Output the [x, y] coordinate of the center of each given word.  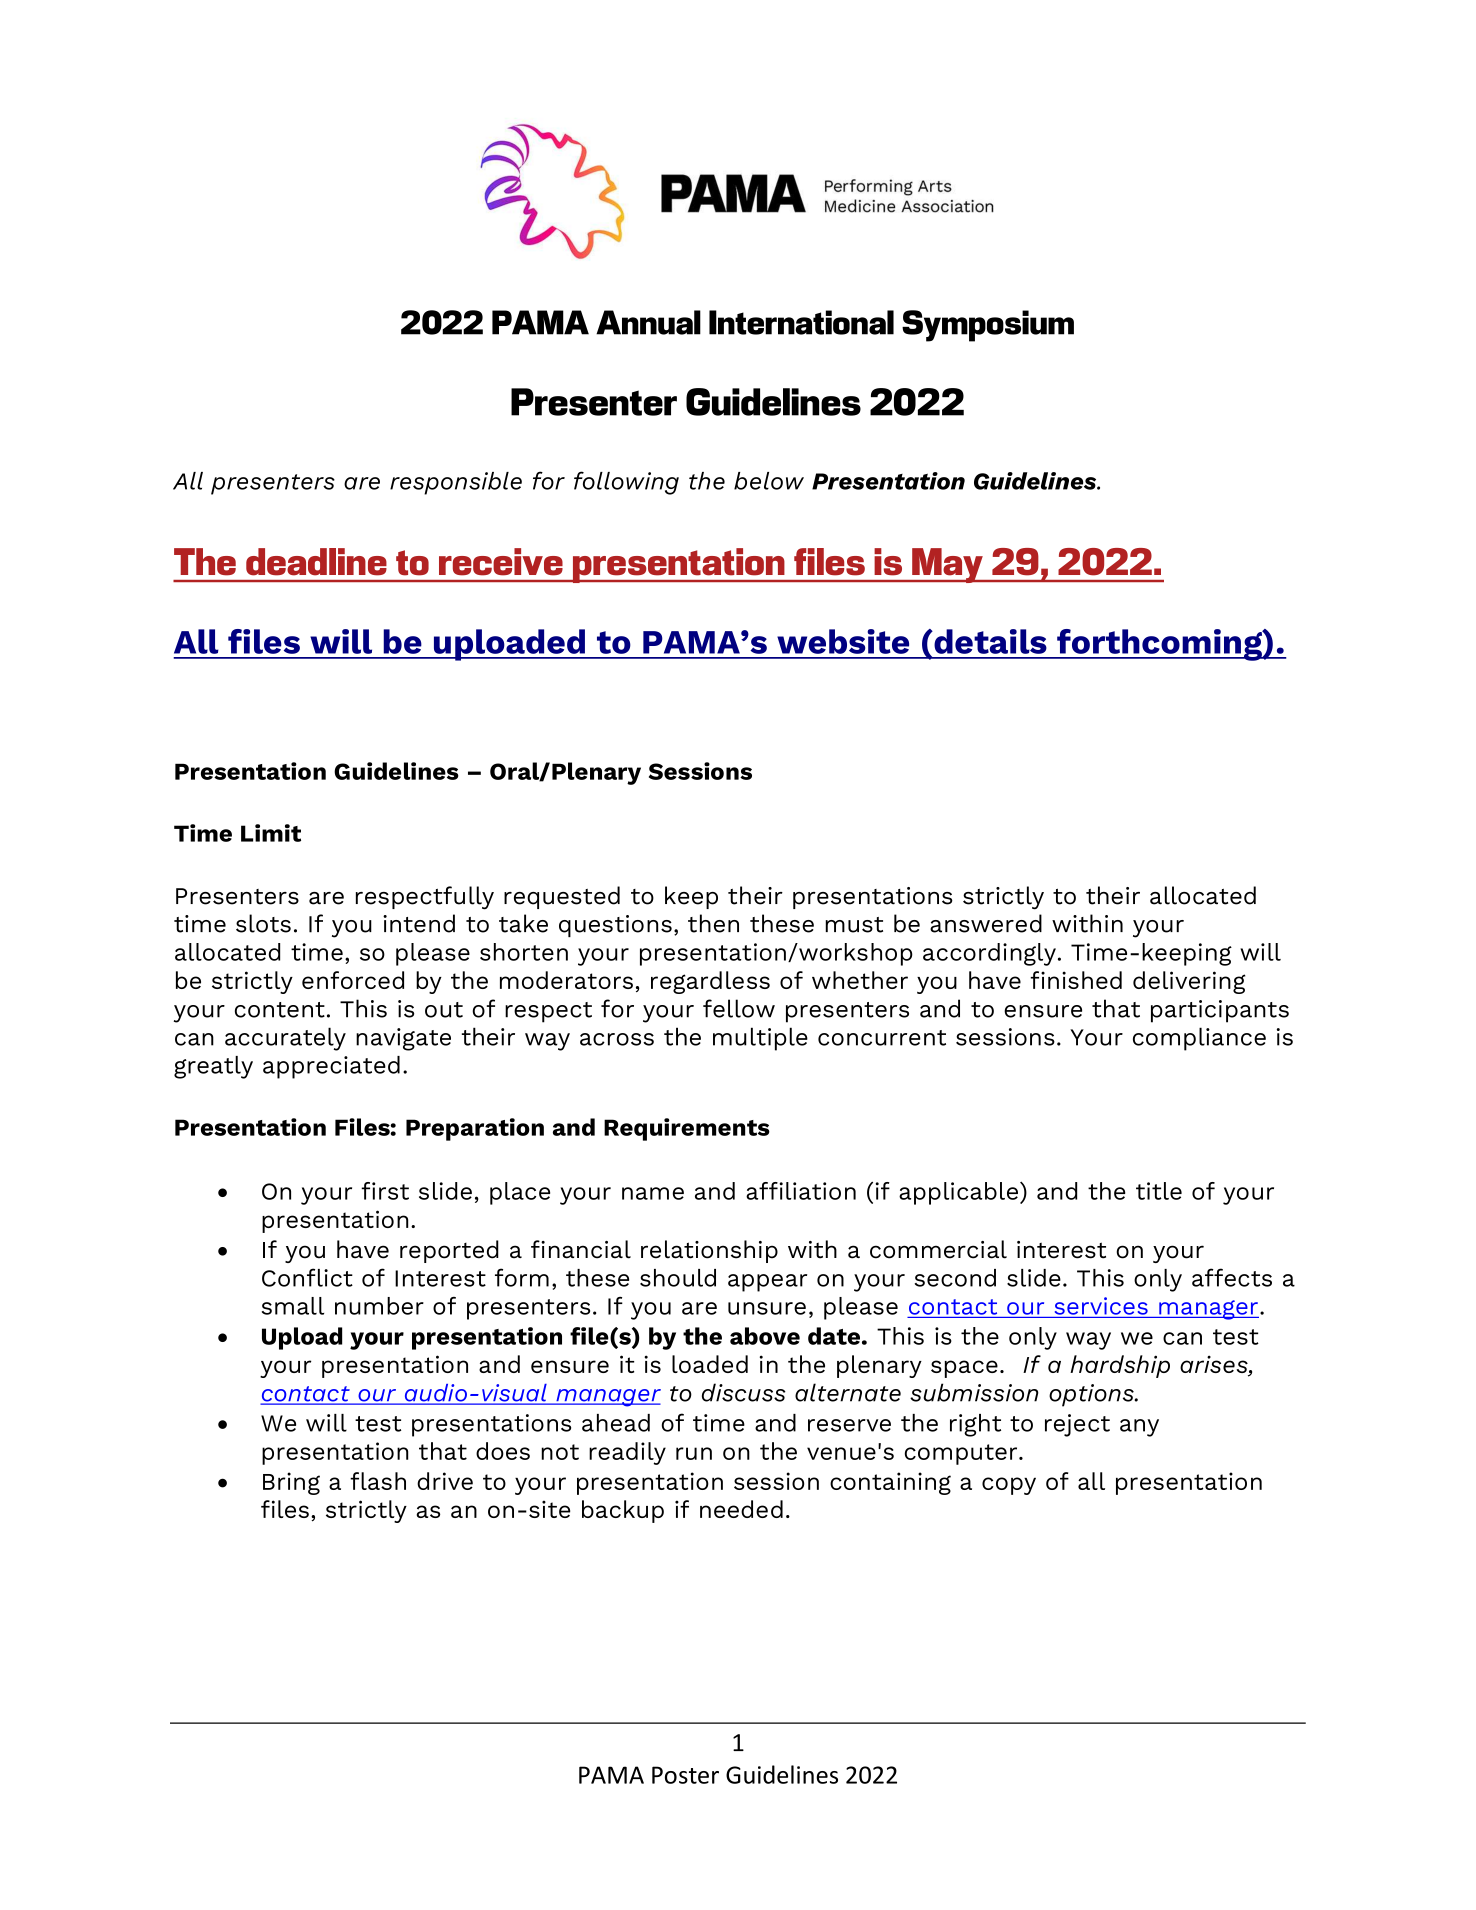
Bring [291, 1483]
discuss [744, 1392]
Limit [271, 833]
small [293, 1306]
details [989, 641]
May [947, 565]
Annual [648, 322]
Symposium [988, 326]
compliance [1199, 1039]
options [1092, 1395]
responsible [456, 483]
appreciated [331, 1067]
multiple [760, 1039]
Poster [685, 1775]
